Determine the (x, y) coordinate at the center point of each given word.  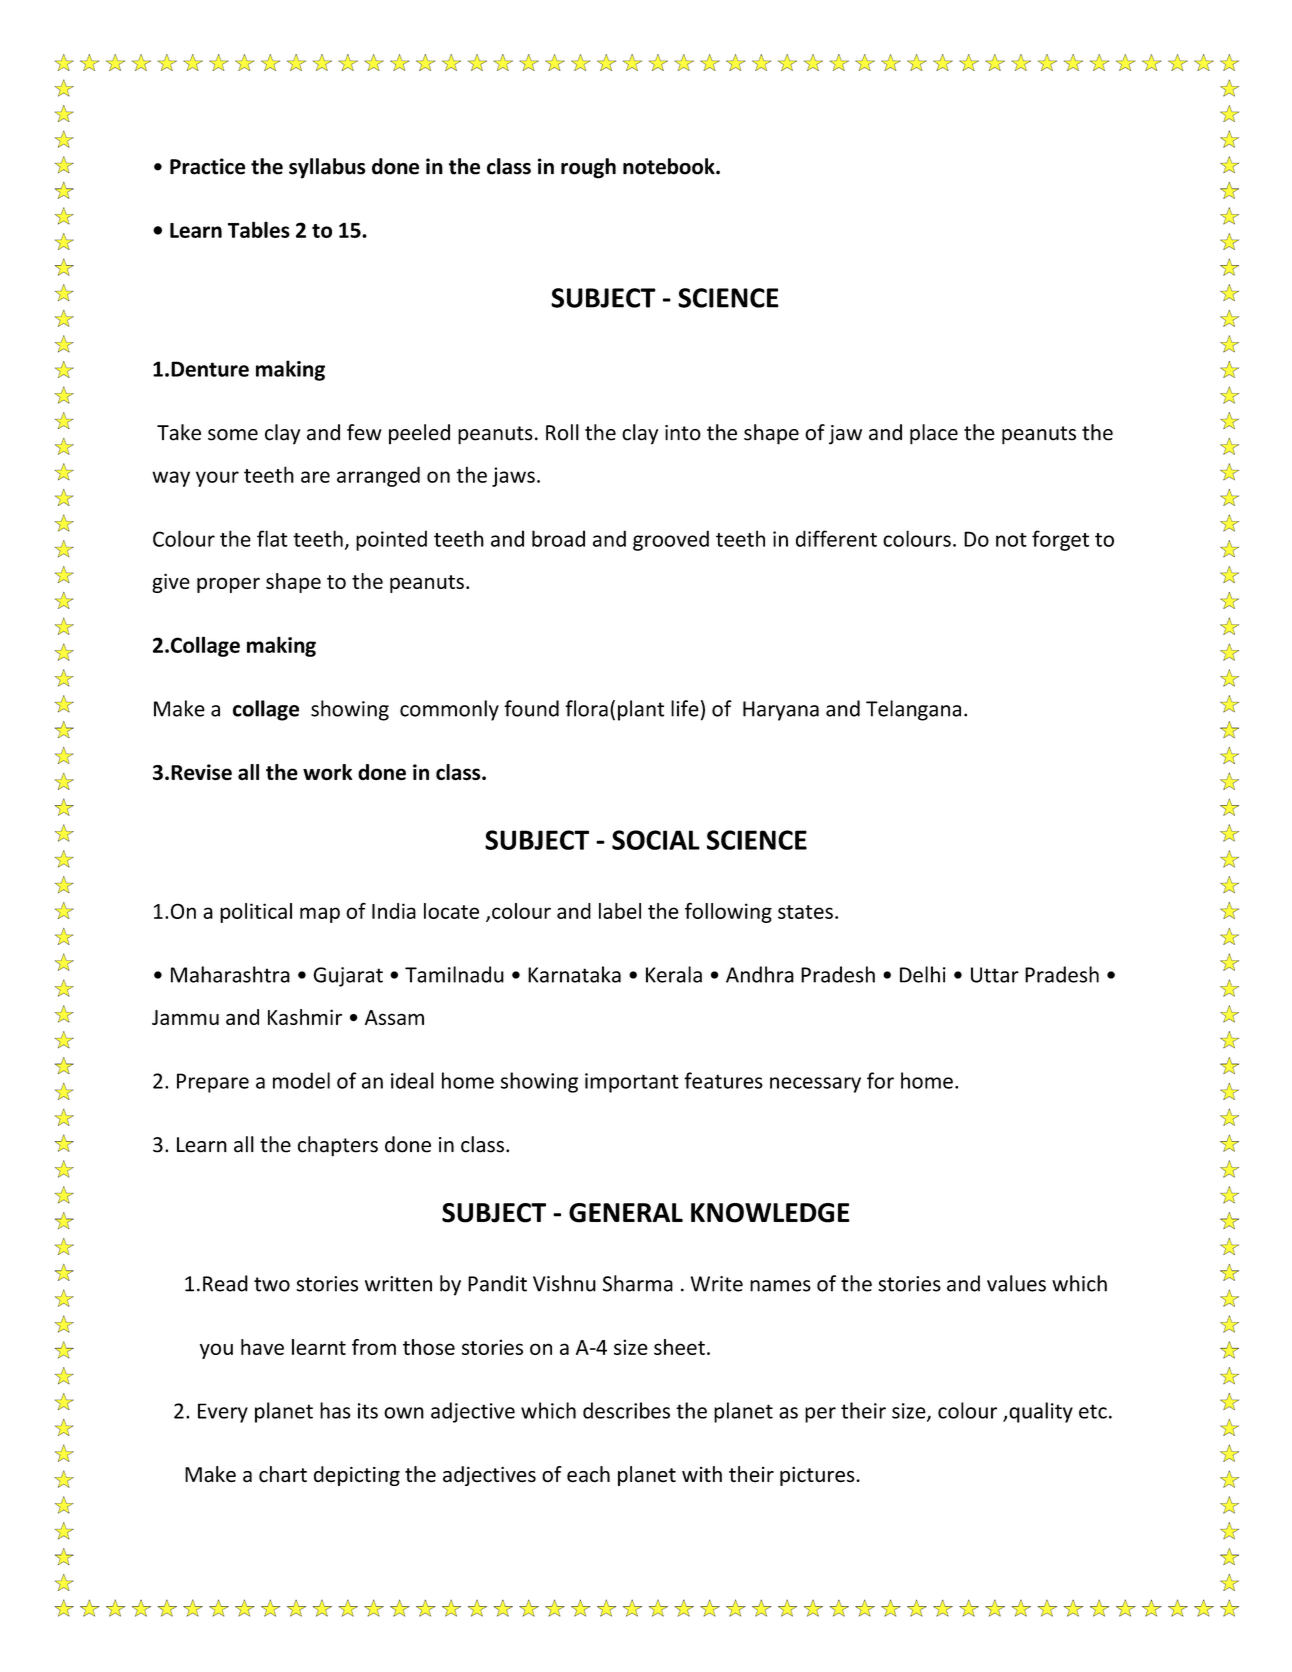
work (327, 772)
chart (283, 1474)
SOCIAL (656, 840)
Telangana (913, 710)
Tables (259, 229)
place (934, 434)
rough (588, 168)
